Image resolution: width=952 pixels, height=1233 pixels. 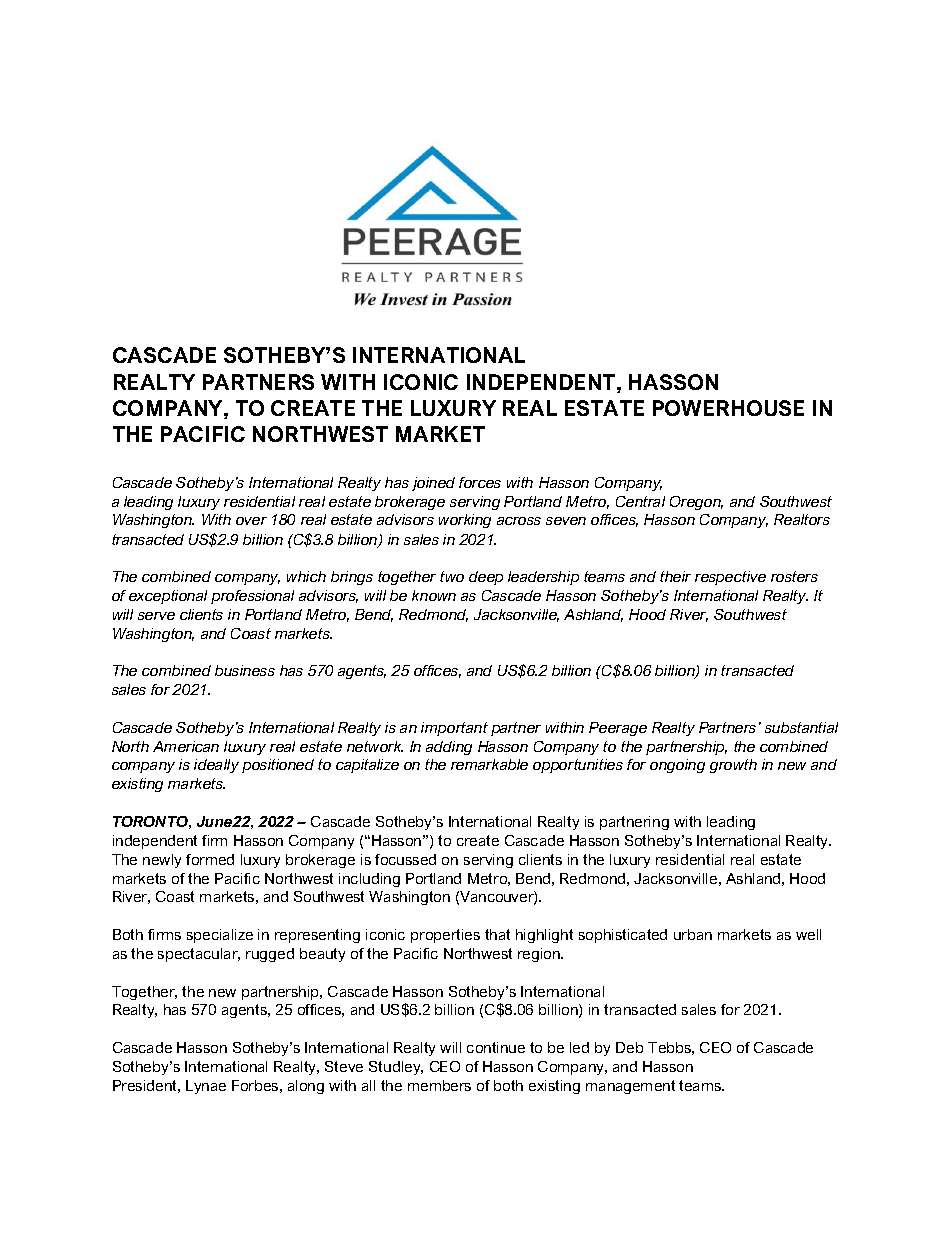 I want to click on formed, so click(x=210, y=859).
